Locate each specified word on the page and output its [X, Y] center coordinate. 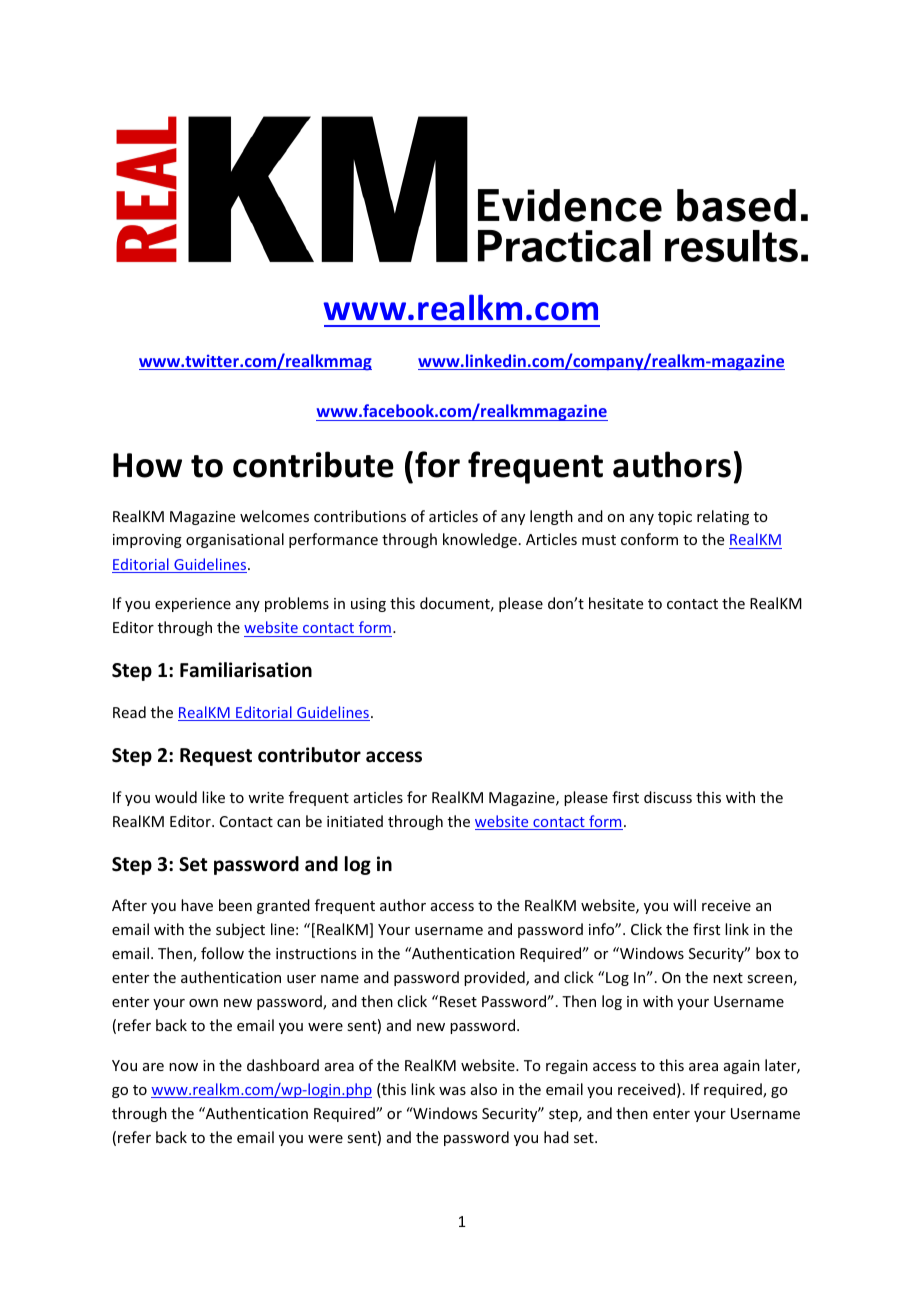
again [742, 1067]
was [452, 1091]
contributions [360, 516]
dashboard [283, 1065]
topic [675, 518]
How [147, 465]
